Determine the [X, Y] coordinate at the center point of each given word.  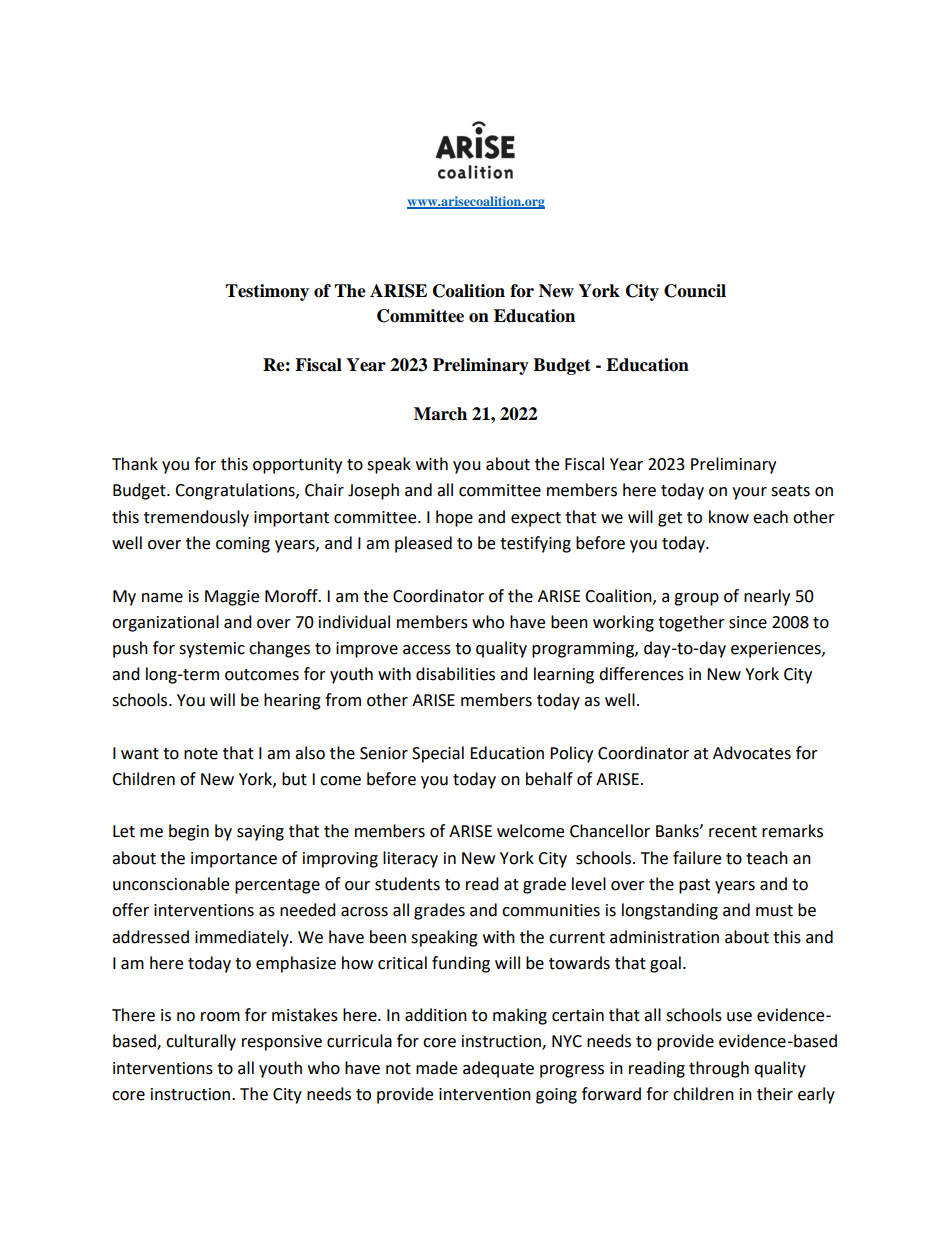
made [436, 1068]
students [407, 884]
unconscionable [171, 884]
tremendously [196, 518]
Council [695, 291]
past [694, 886]
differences [641, 674]
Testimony [267, 292]
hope [454, 518]
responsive [282, 1043]
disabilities [455, 674]
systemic [212, 650]
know [729, 517]
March [440, 414]
